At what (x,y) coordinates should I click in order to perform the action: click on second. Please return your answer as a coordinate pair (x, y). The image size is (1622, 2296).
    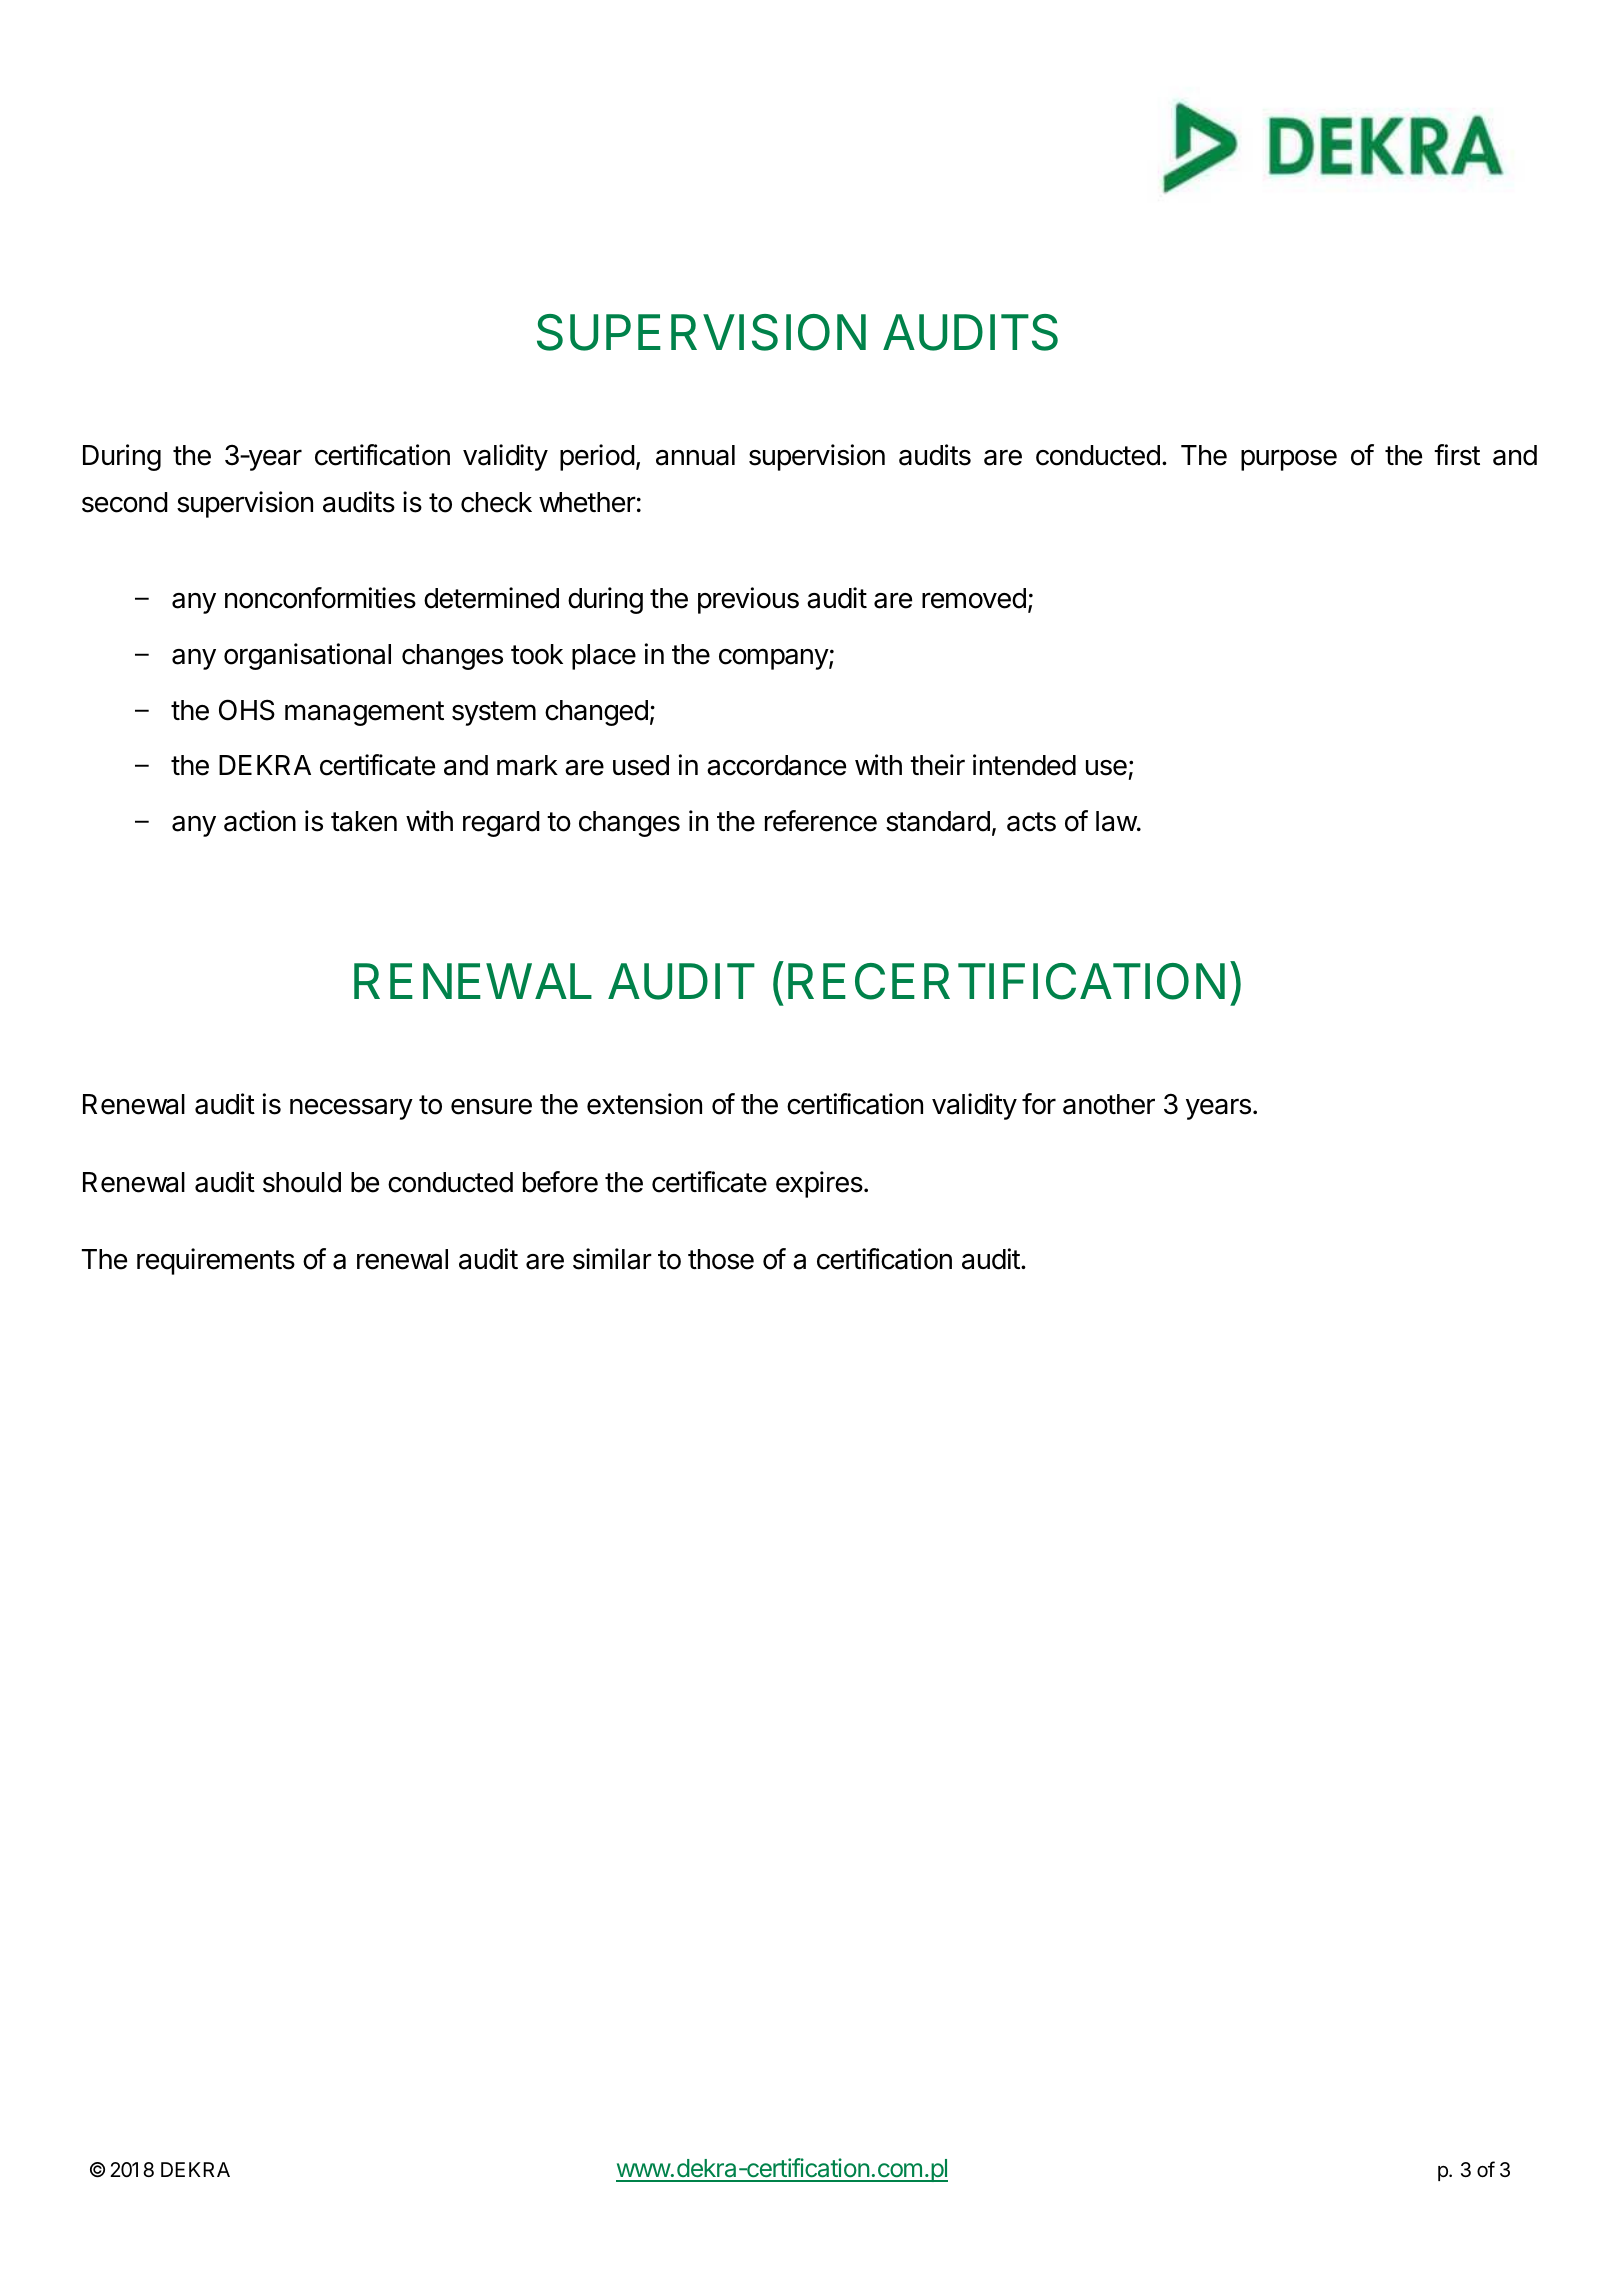
    Looking at the image, I should click on (125, 502).
